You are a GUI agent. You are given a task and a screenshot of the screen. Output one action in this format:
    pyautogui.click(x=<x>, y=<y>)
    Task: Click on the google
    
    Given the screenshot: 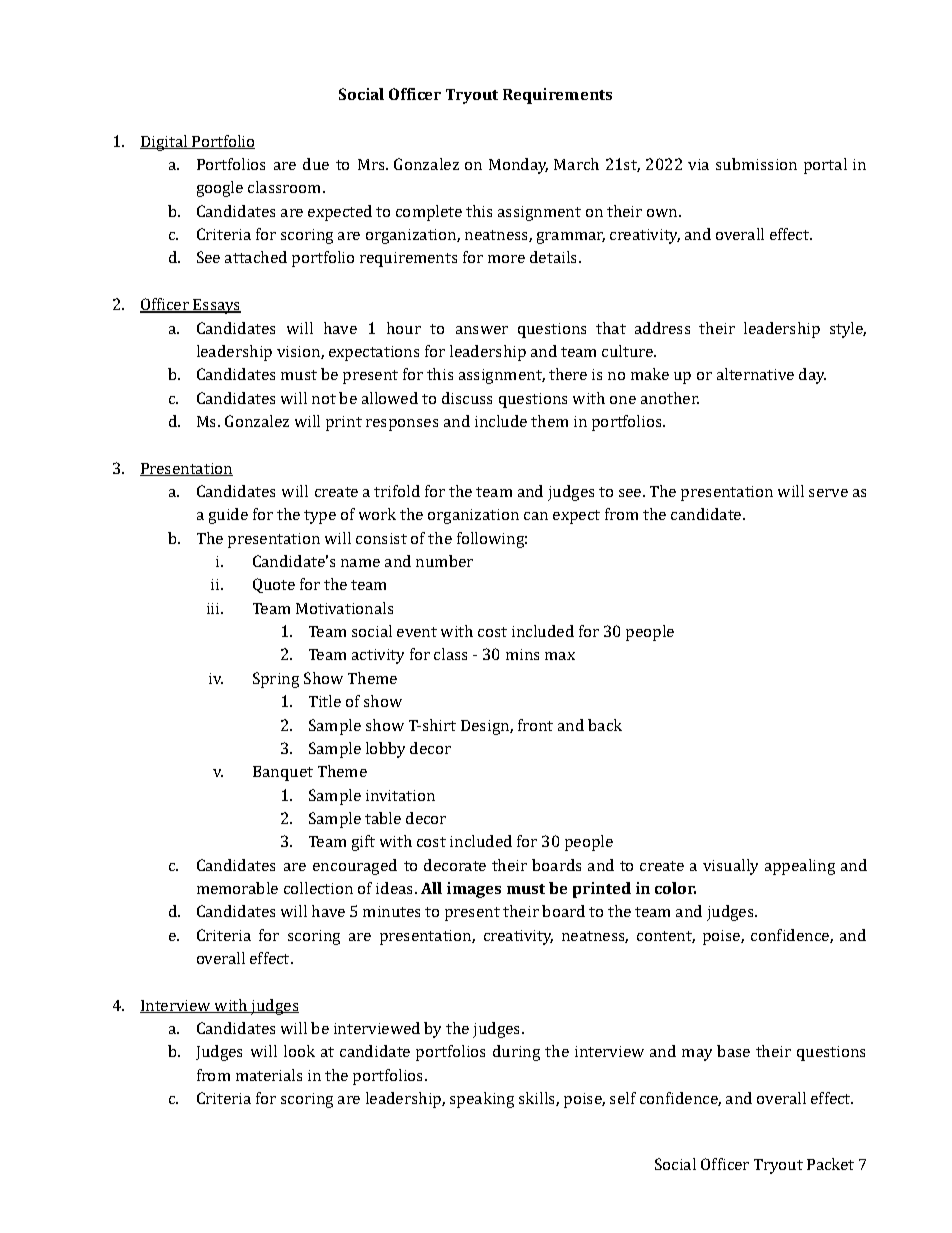 What is the action you would take?
    pyautogui.click(x=220, y=189)
